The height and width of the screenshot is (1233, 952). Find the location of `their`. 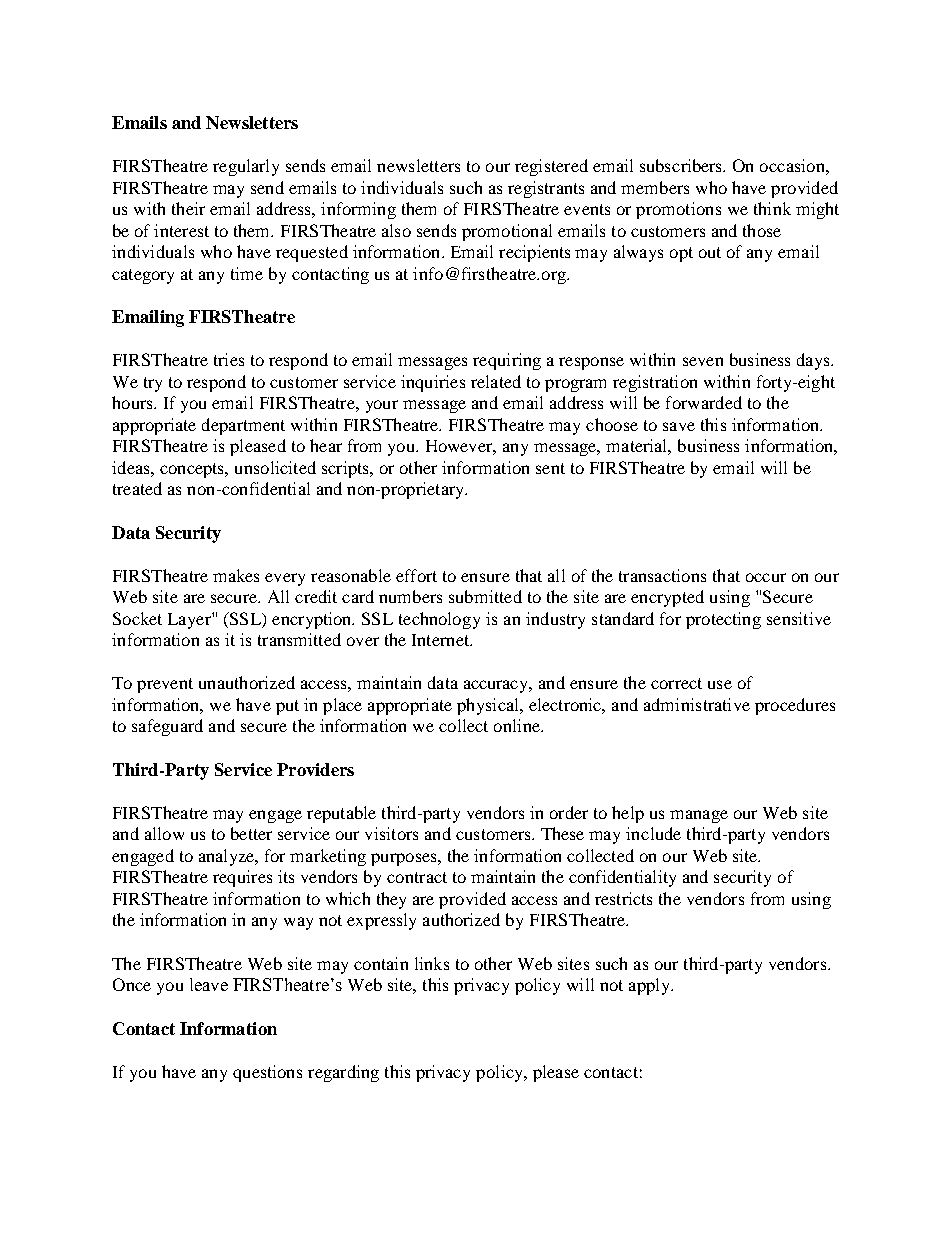

their is located at coordinates (188, 208).
